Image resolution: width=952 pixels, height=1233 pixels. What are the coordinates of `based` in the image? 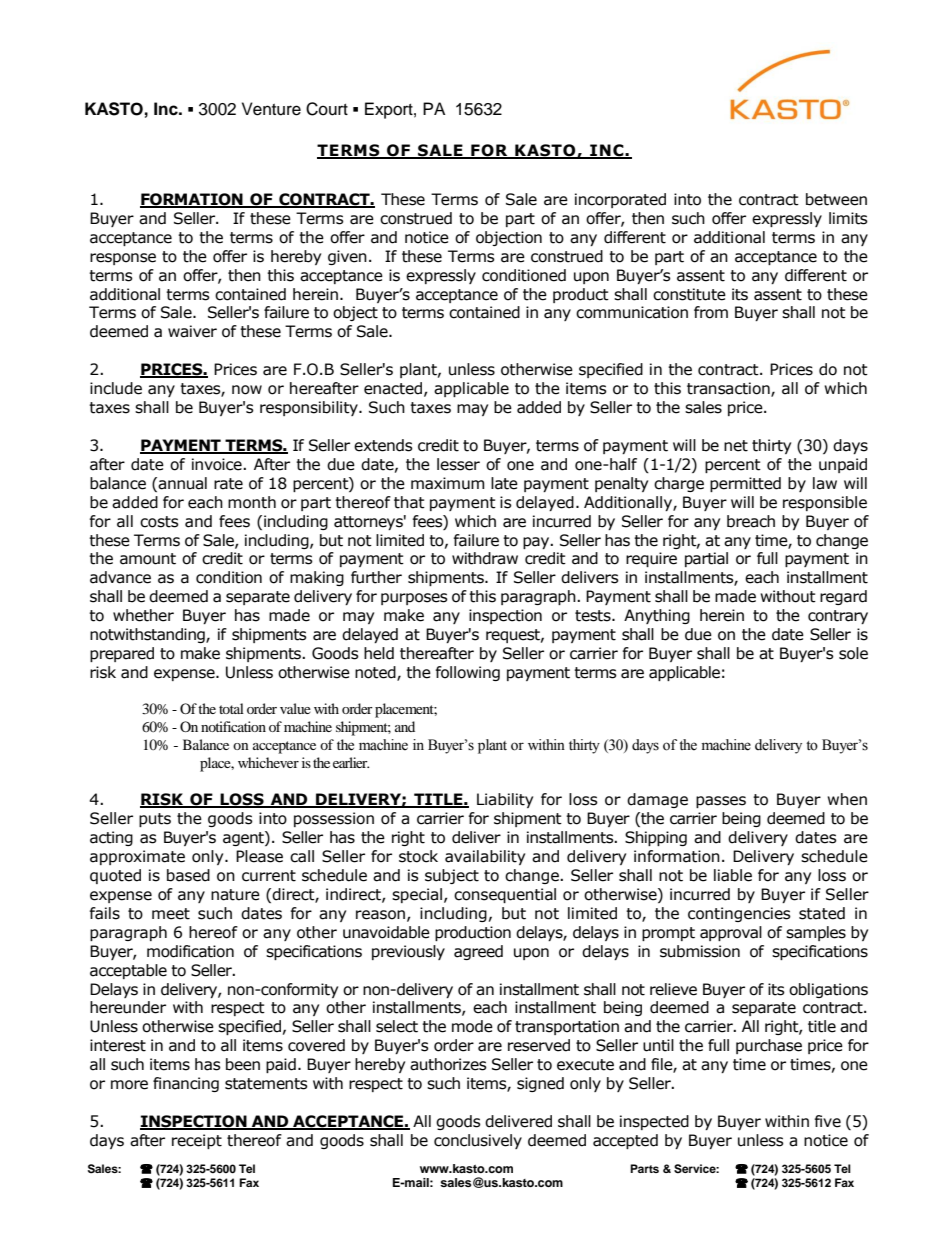 It's located at (188, 875).
